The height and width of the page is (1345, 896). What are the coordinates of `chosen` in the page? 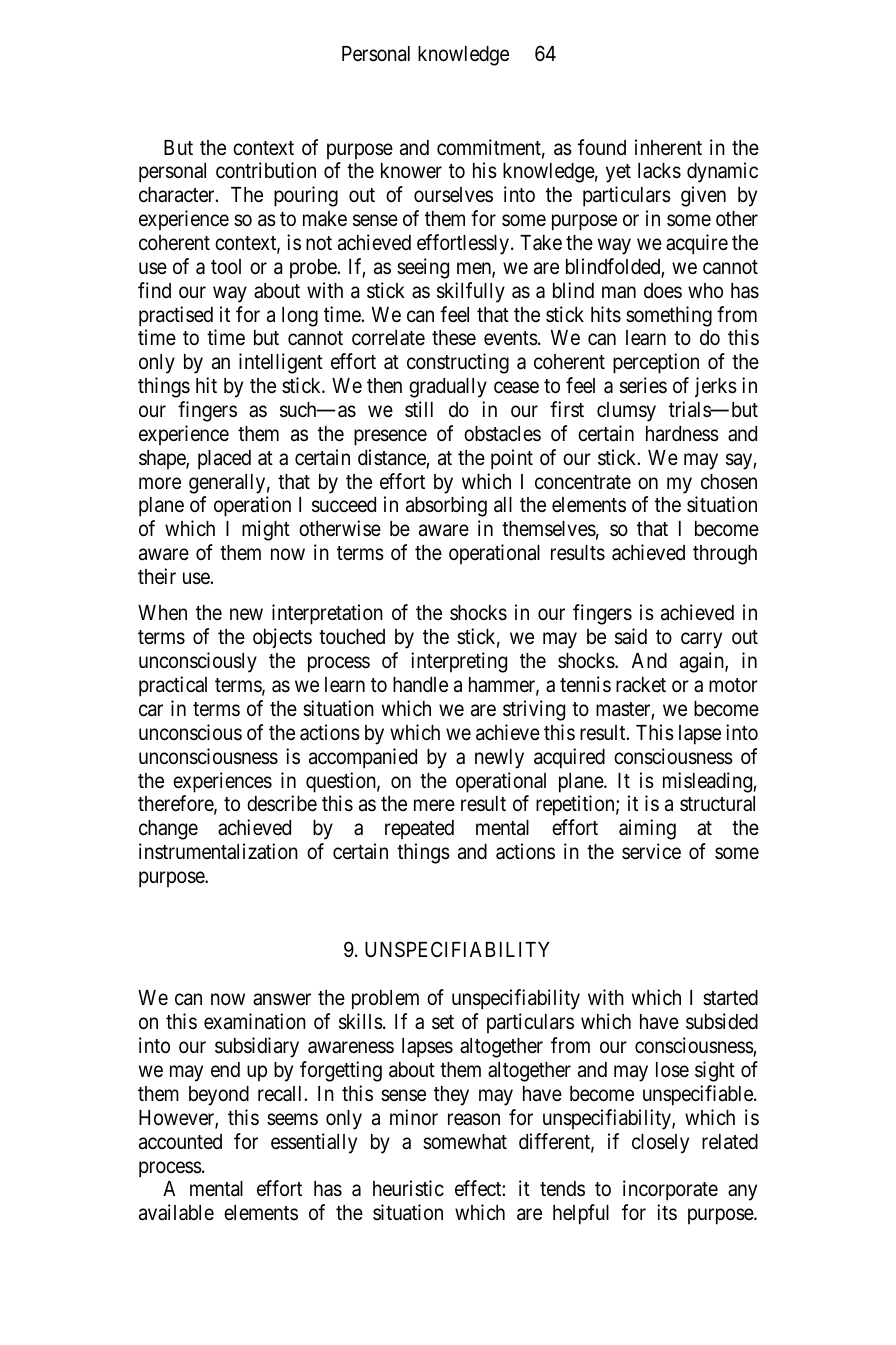 It's located at (729, 482).
